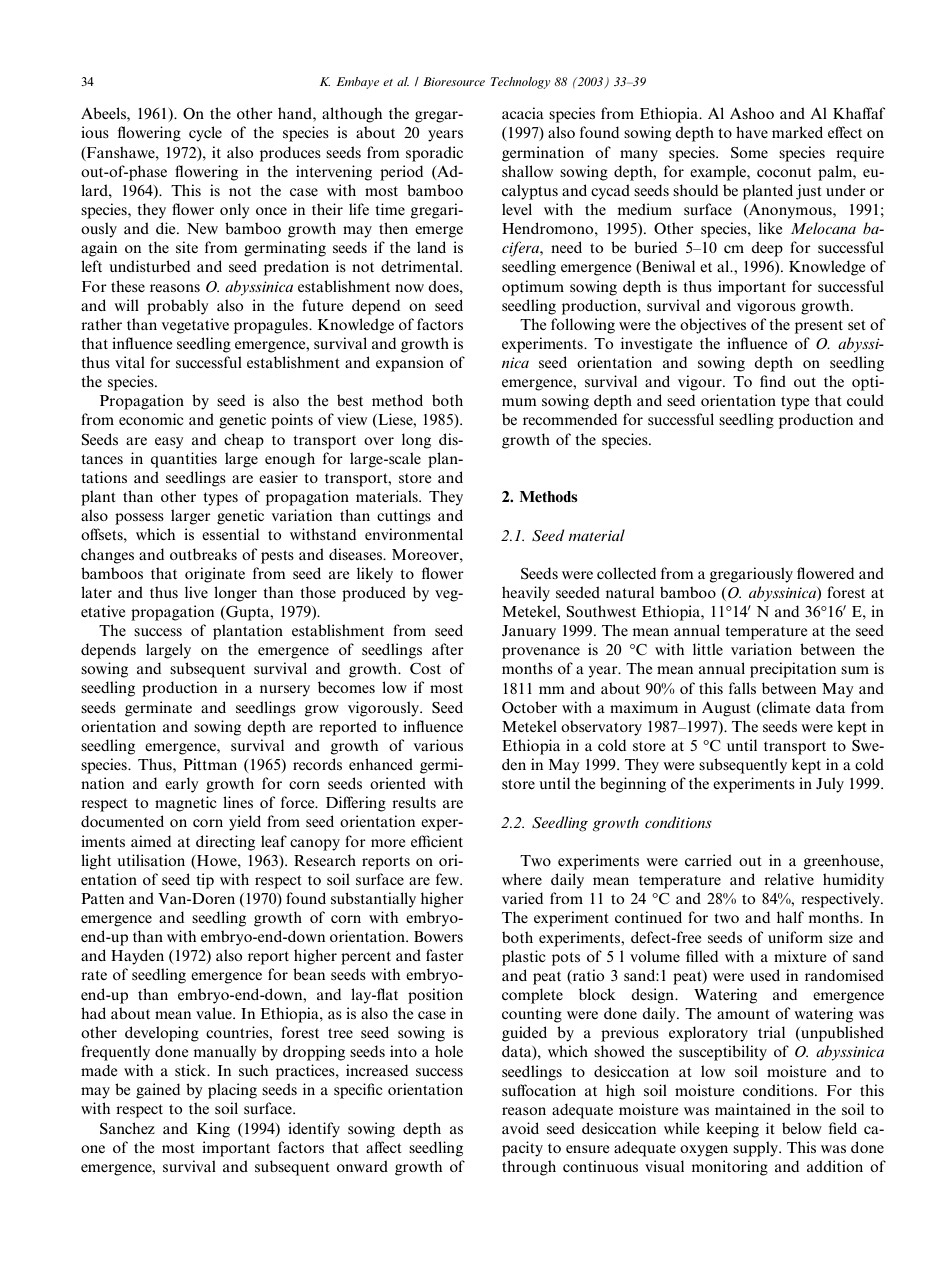 This screenshot has width=952, height=1271. Describe the element at coordinates (196, 592) in the screenshot. I see `live` at that location.
